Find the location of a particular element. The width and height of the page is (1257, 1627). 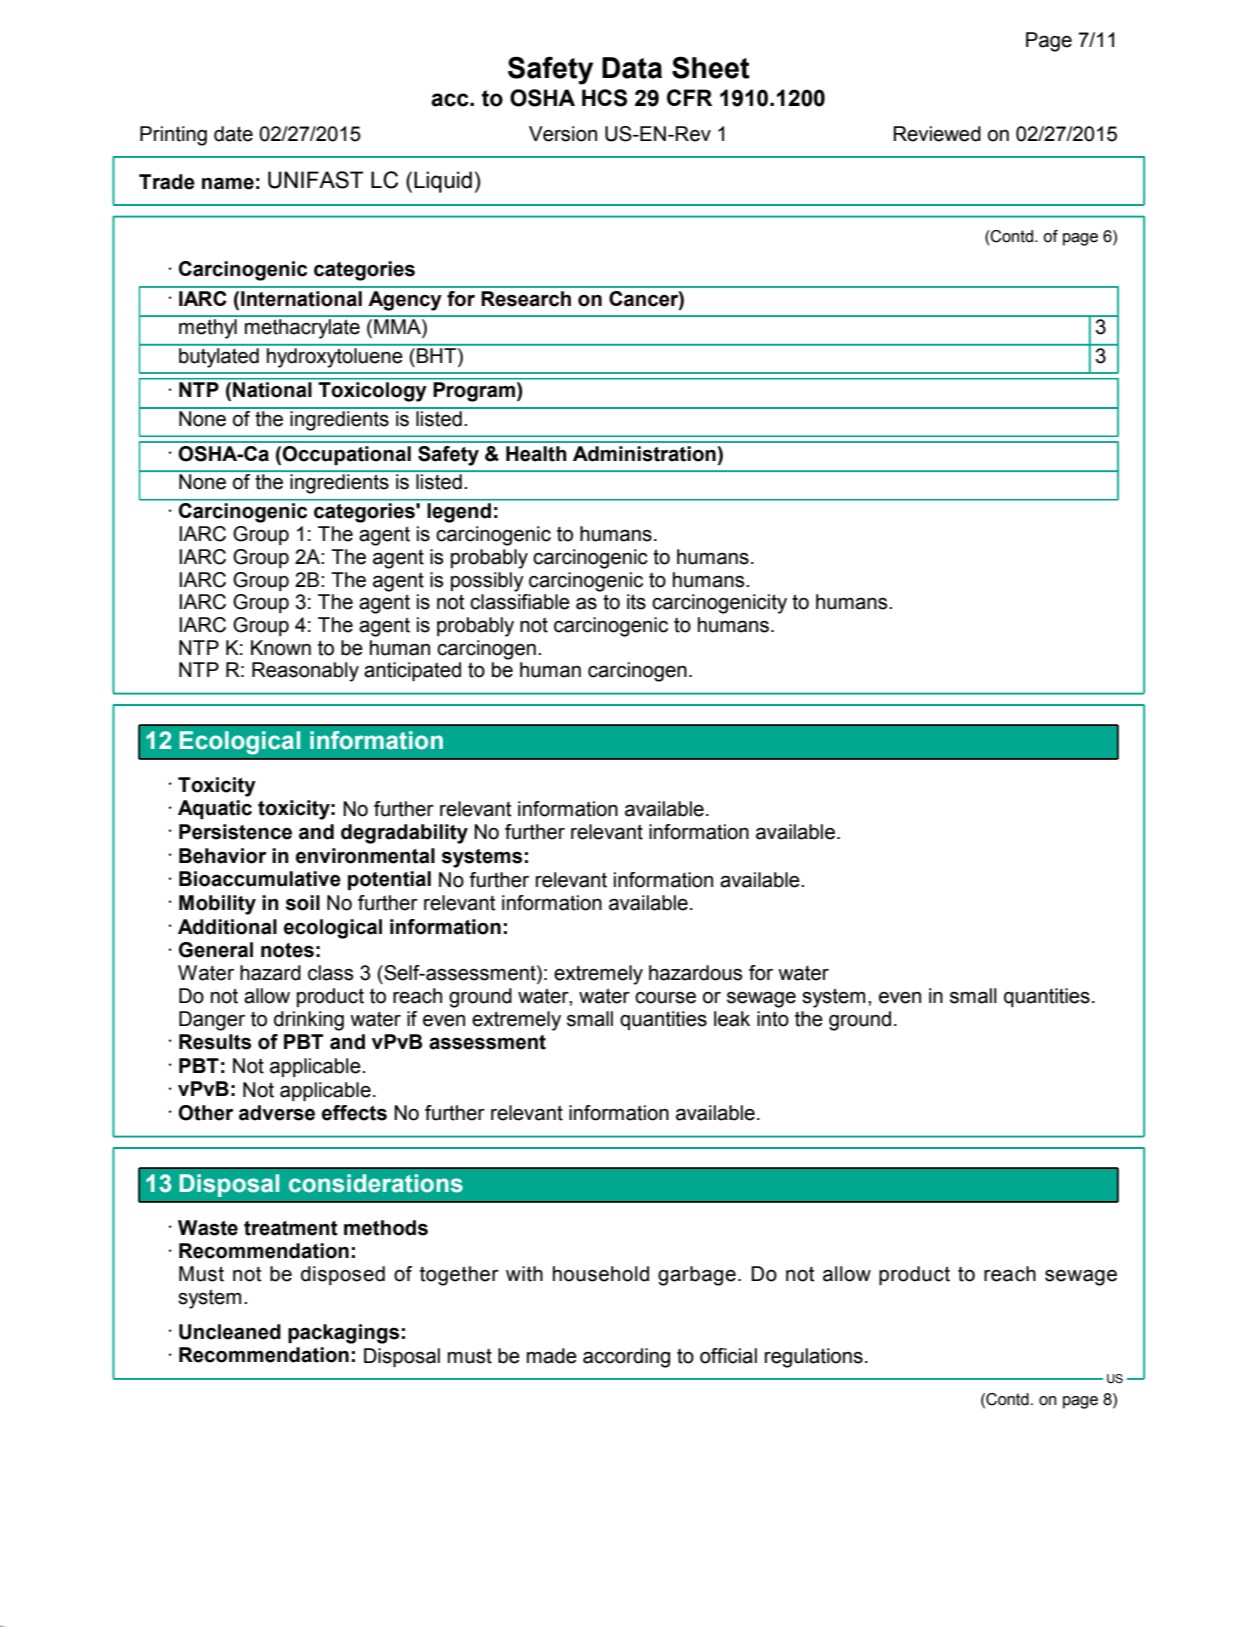

Reasonably is located at coordinates (305, 672).
